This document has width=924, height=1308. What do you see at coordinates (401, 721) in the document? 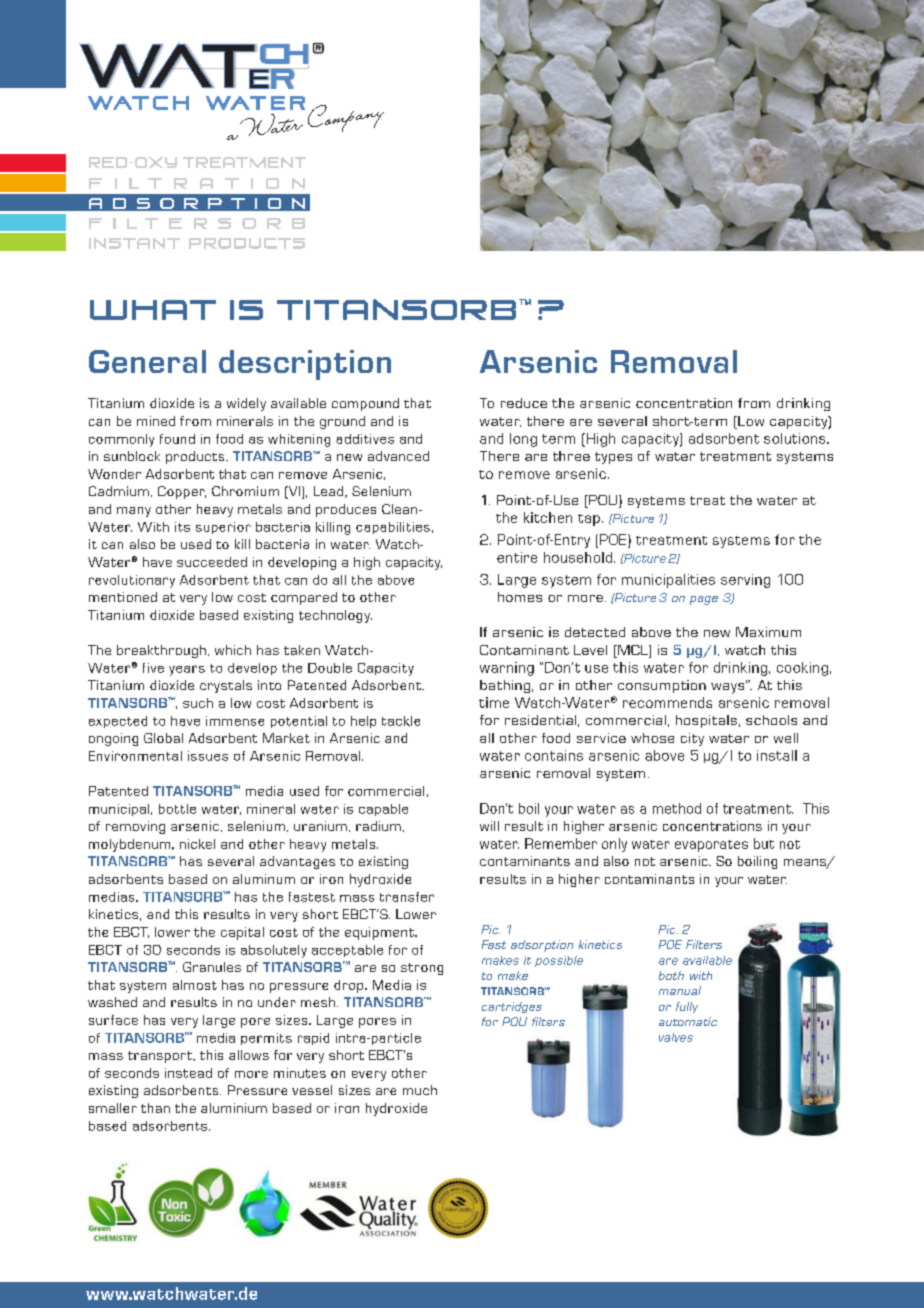
I see `tackle` at bounding box center [401, 721].
